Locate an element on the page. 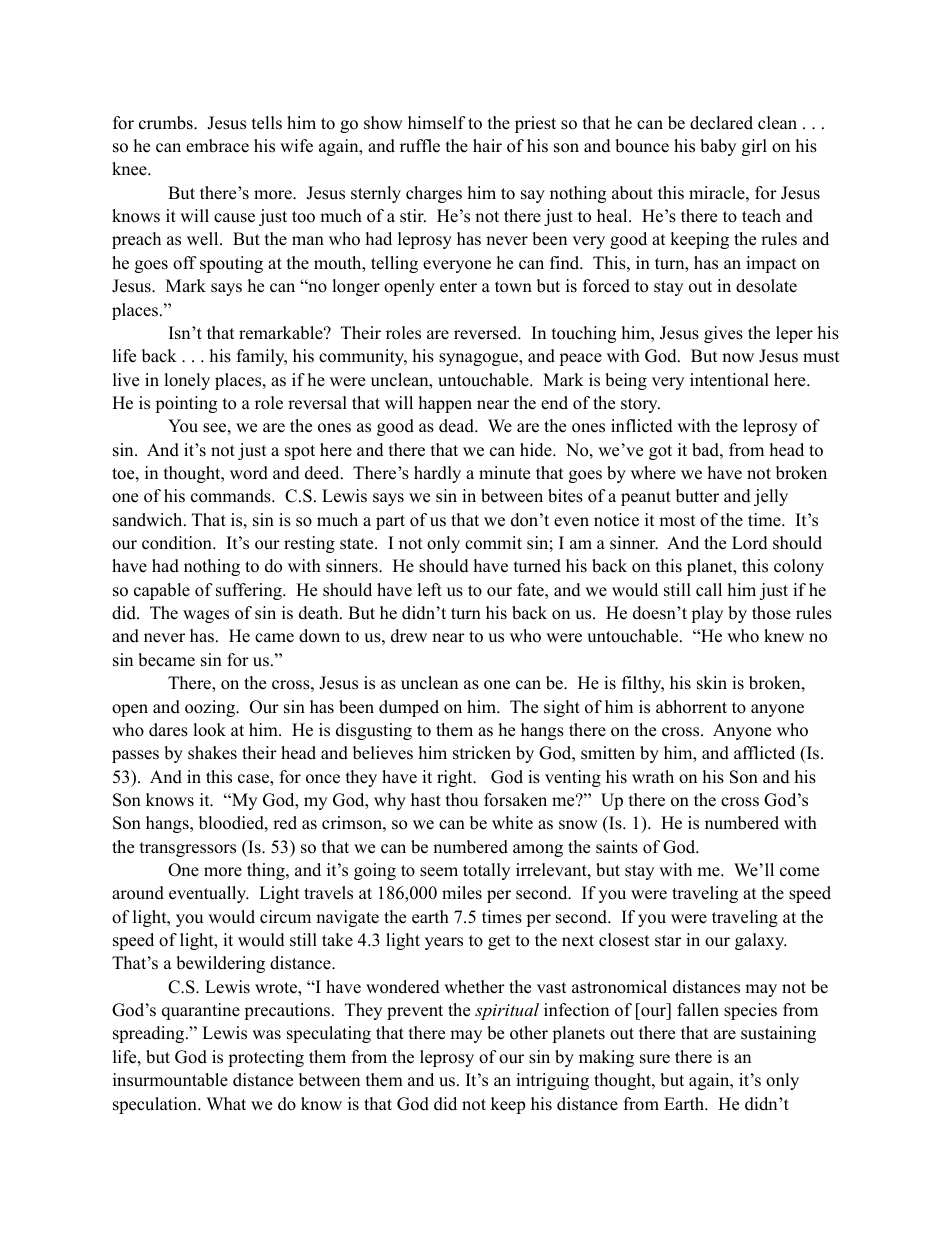  intriguing is located at coordinates (552, 1081).
